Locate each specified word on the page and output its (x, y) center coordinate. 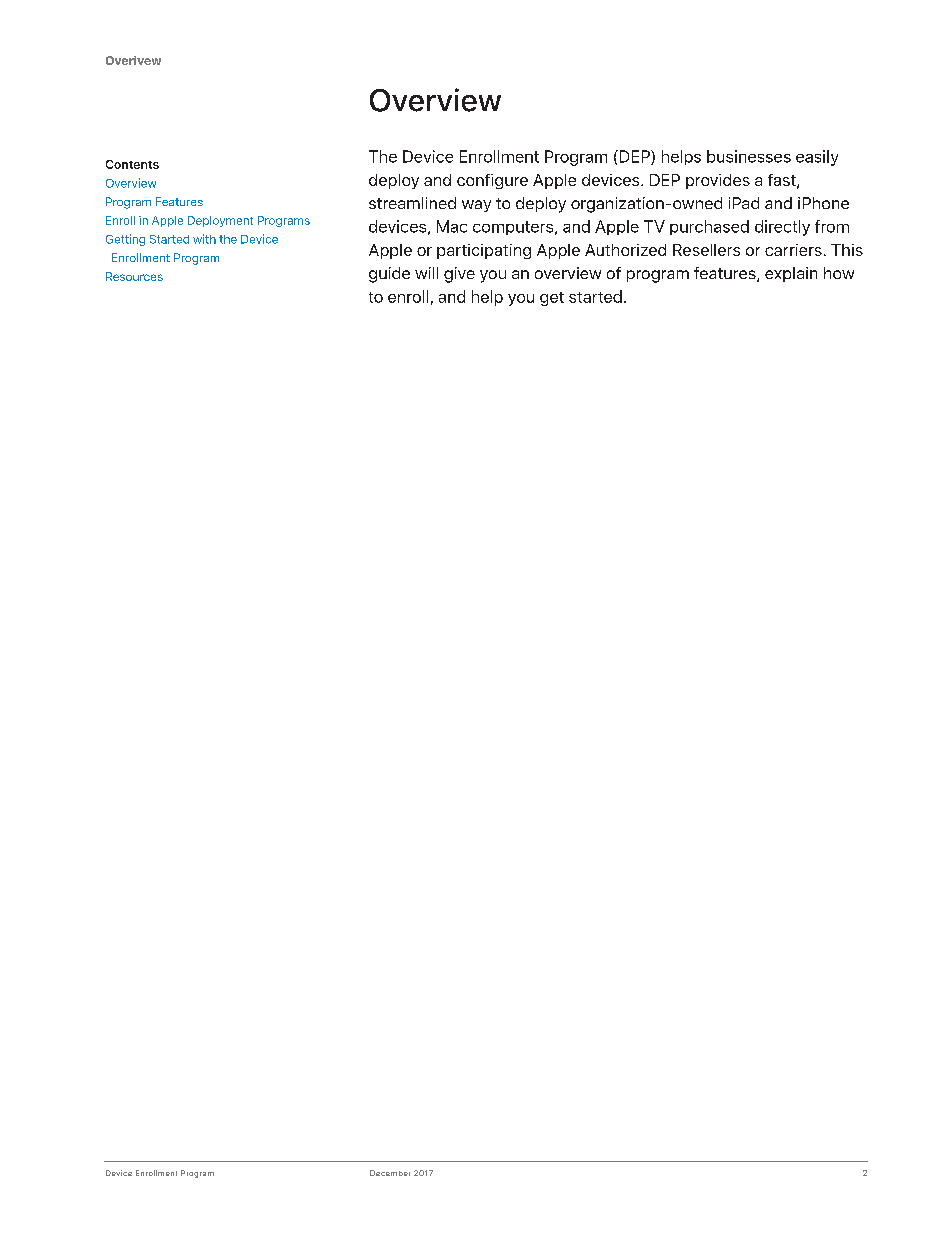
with (204, 239)
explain (791, 274)
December (390, 1173)
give (459, 275)
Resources (134, 276)
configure (492, 181)
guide (389, 275)
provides (718, 181)
